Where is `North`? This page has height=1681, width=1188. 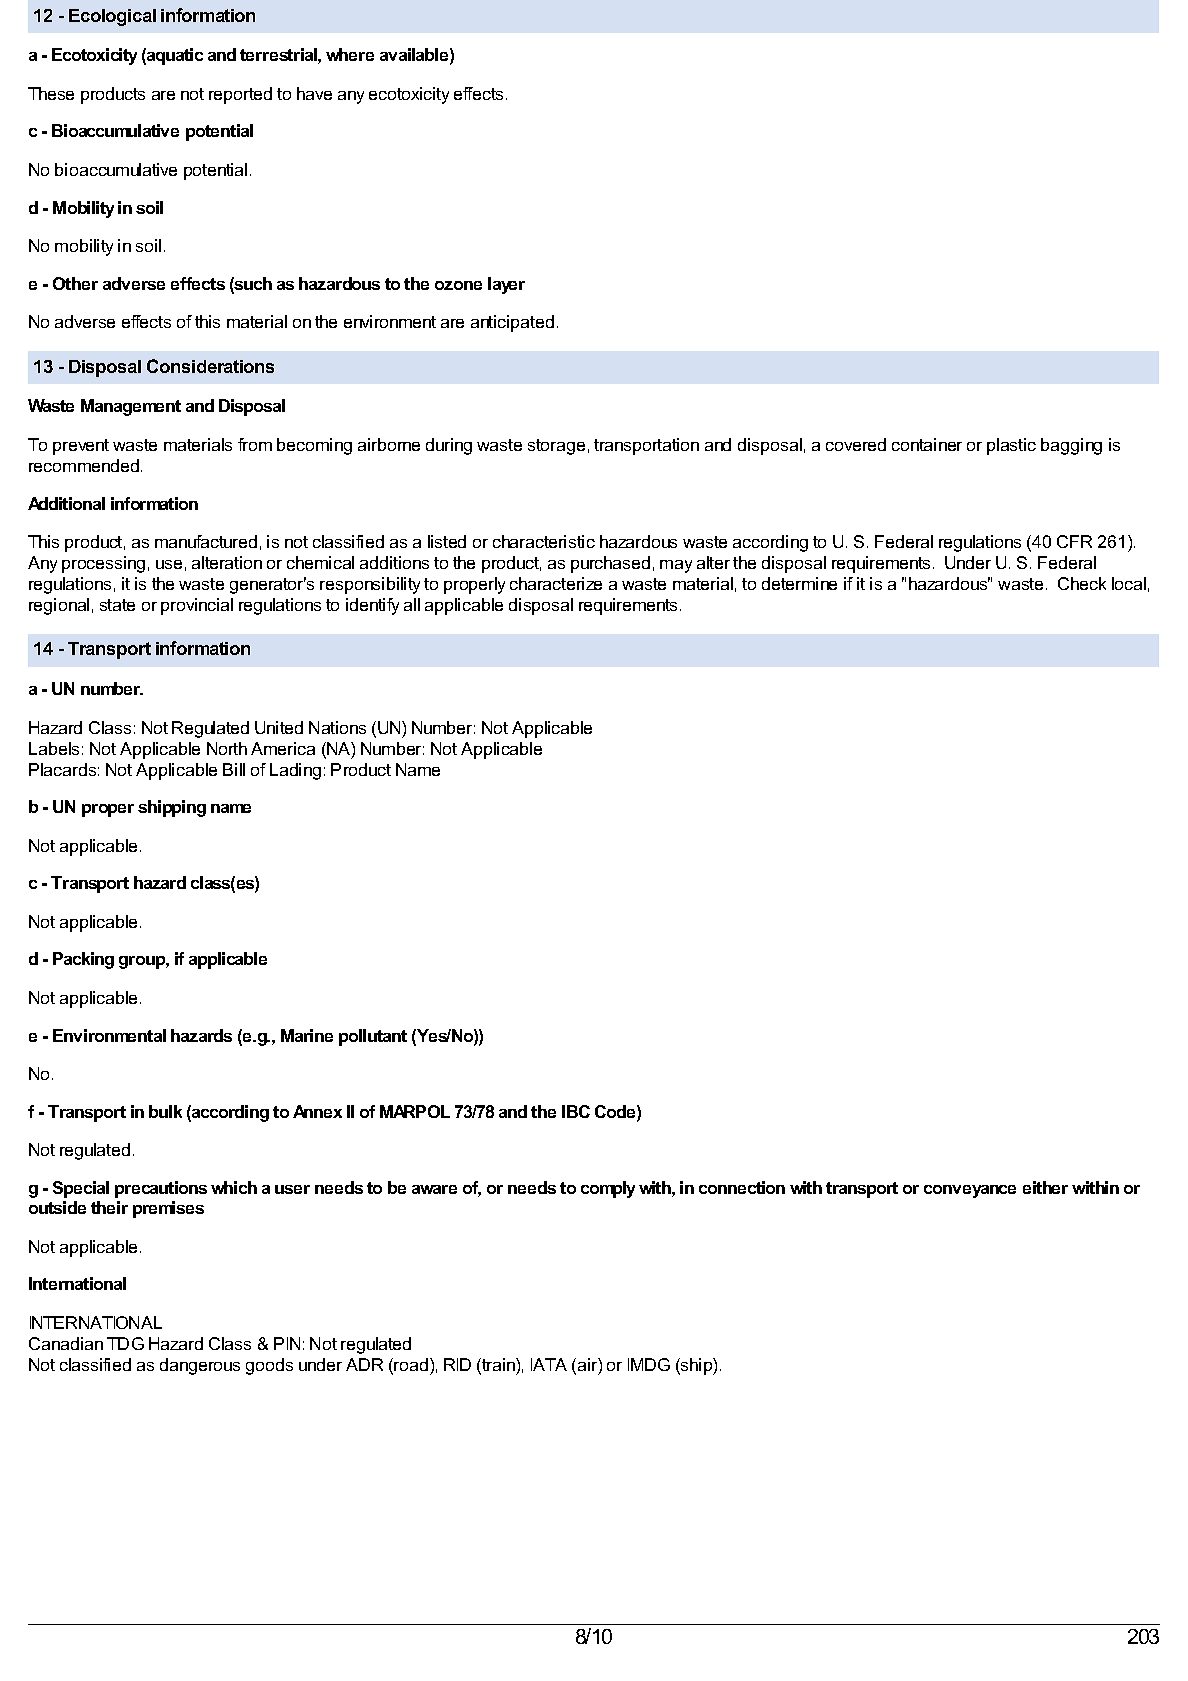 North is located at coordinates (227, 748).
